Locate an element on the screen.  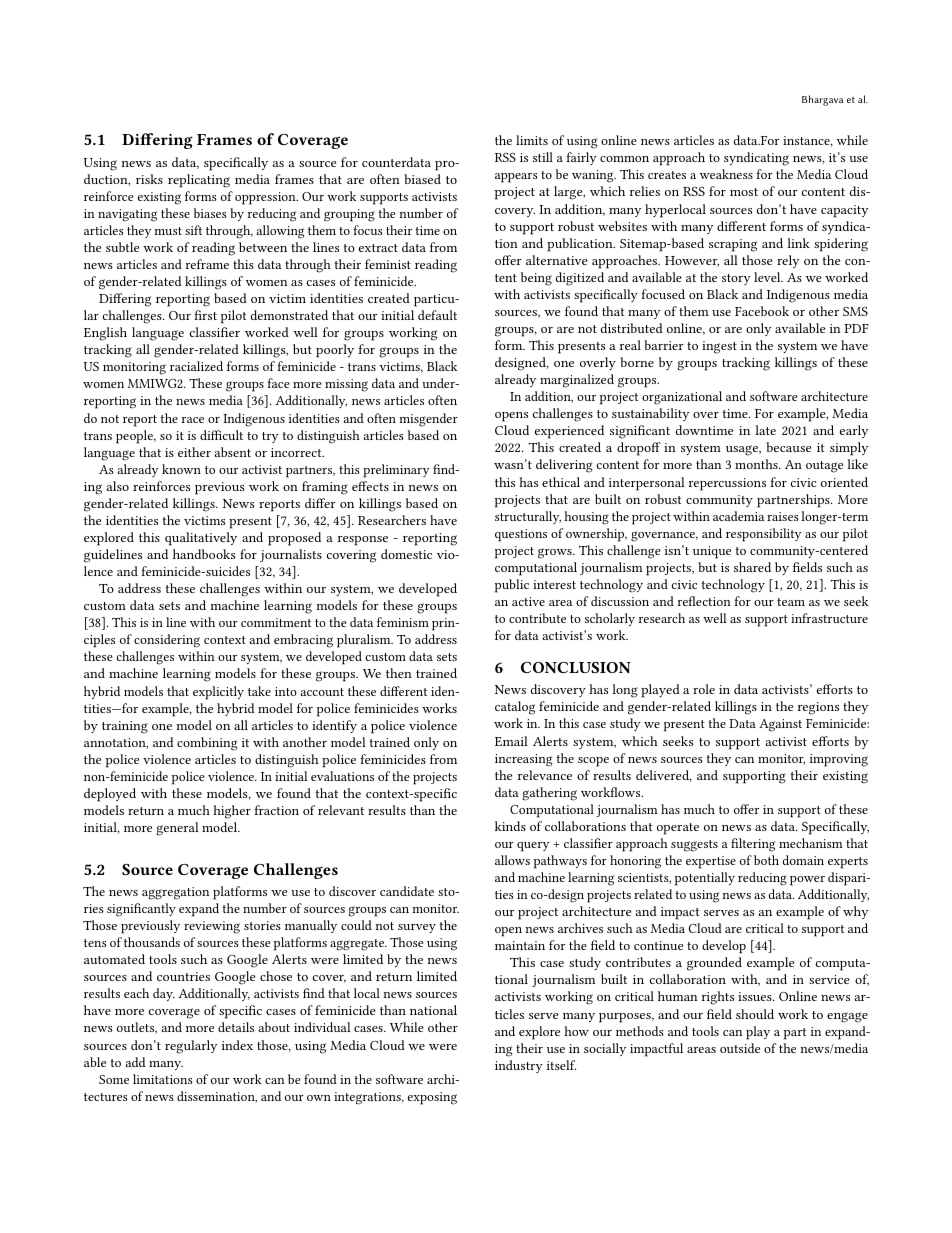
replicating is located at coordinates (199, 181).
